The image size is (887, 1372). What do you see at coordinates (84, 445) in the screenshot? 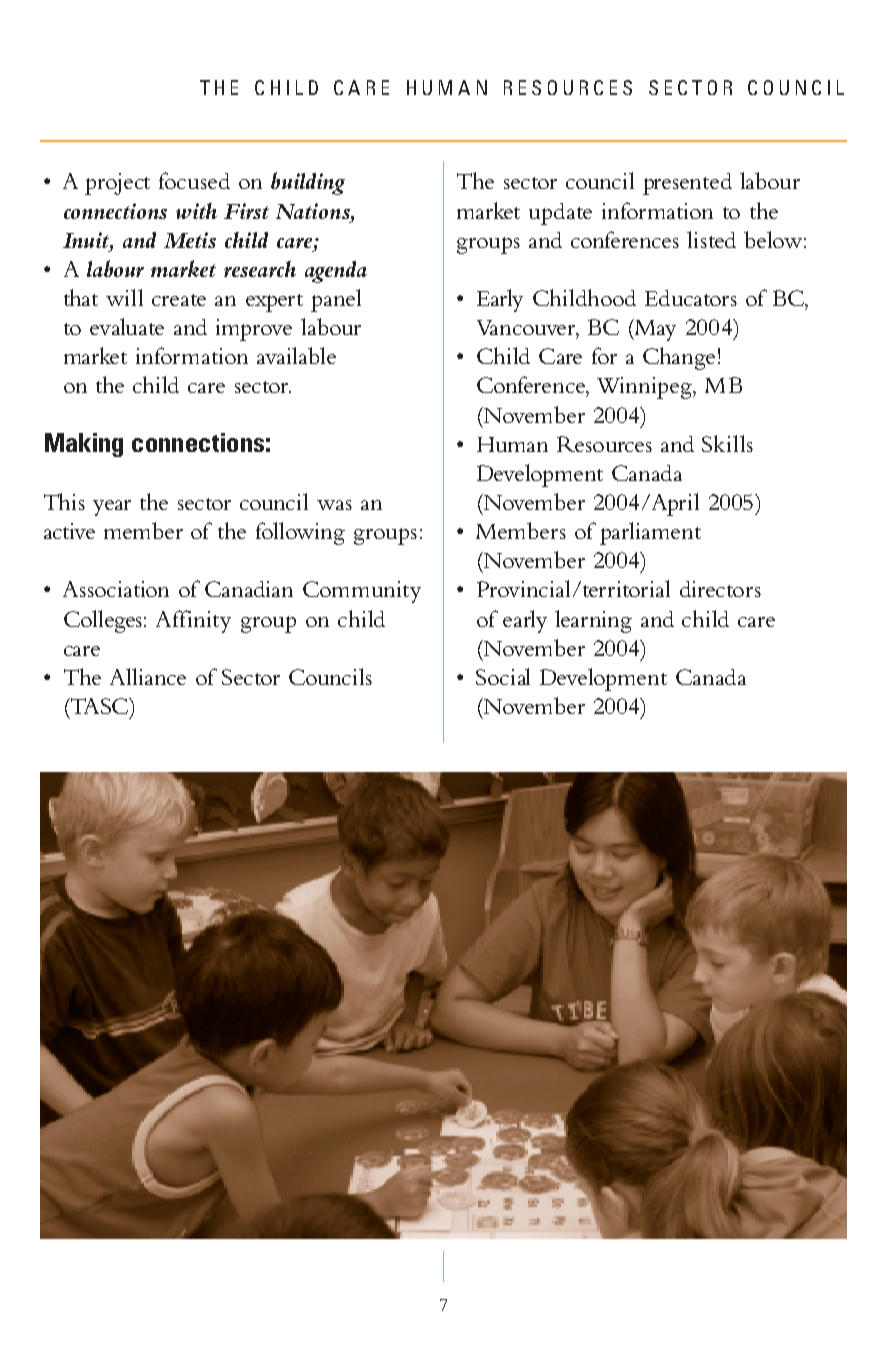
I see `Making` at bounding box center [84, 445].
